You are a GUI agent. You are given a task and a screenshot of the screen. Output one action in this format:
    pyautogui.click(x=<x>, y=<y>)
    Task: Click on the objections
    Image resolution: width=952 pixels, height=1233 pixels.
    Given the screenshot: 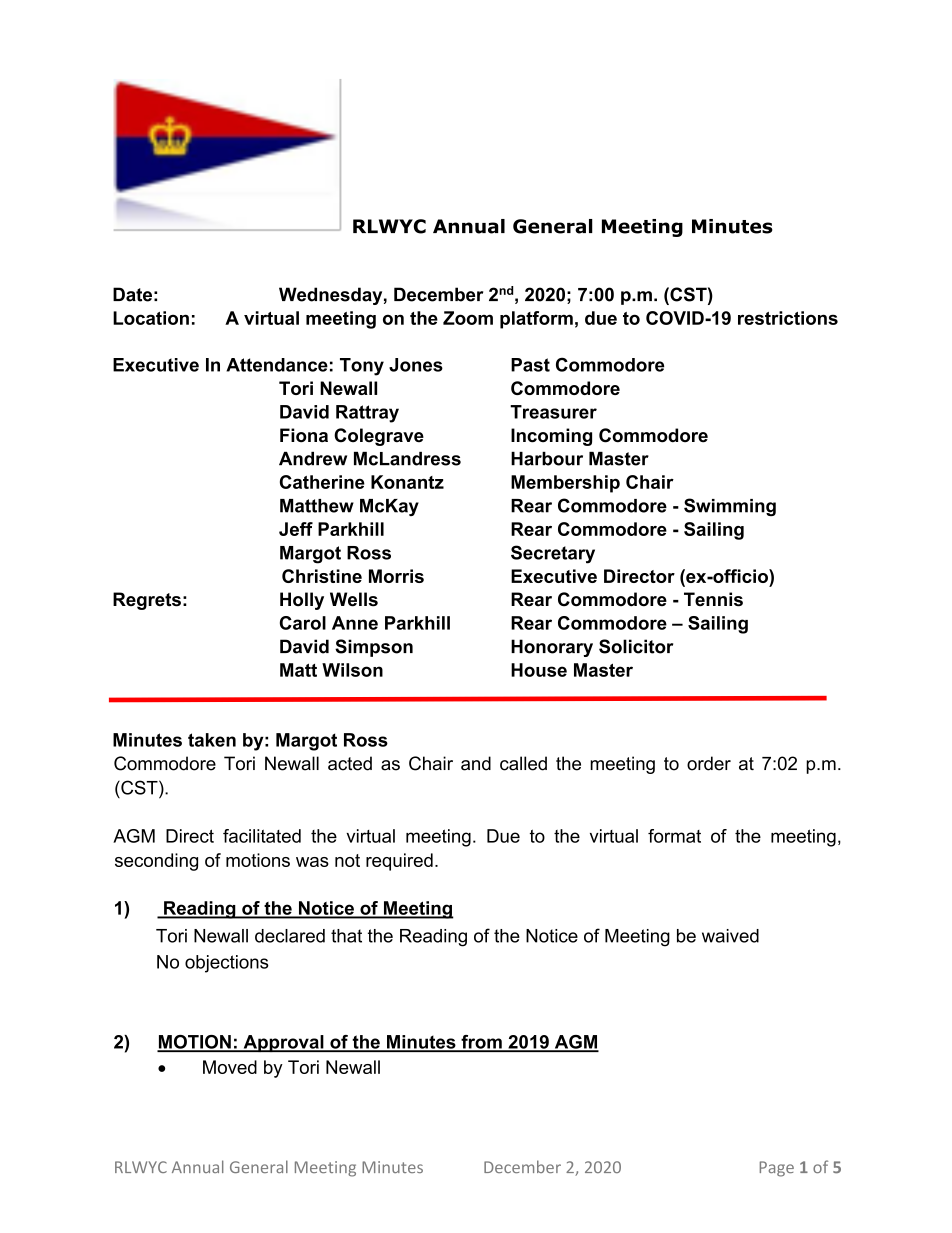 What is the action you would take?
    pyautogui.click(x=227, y=964)
